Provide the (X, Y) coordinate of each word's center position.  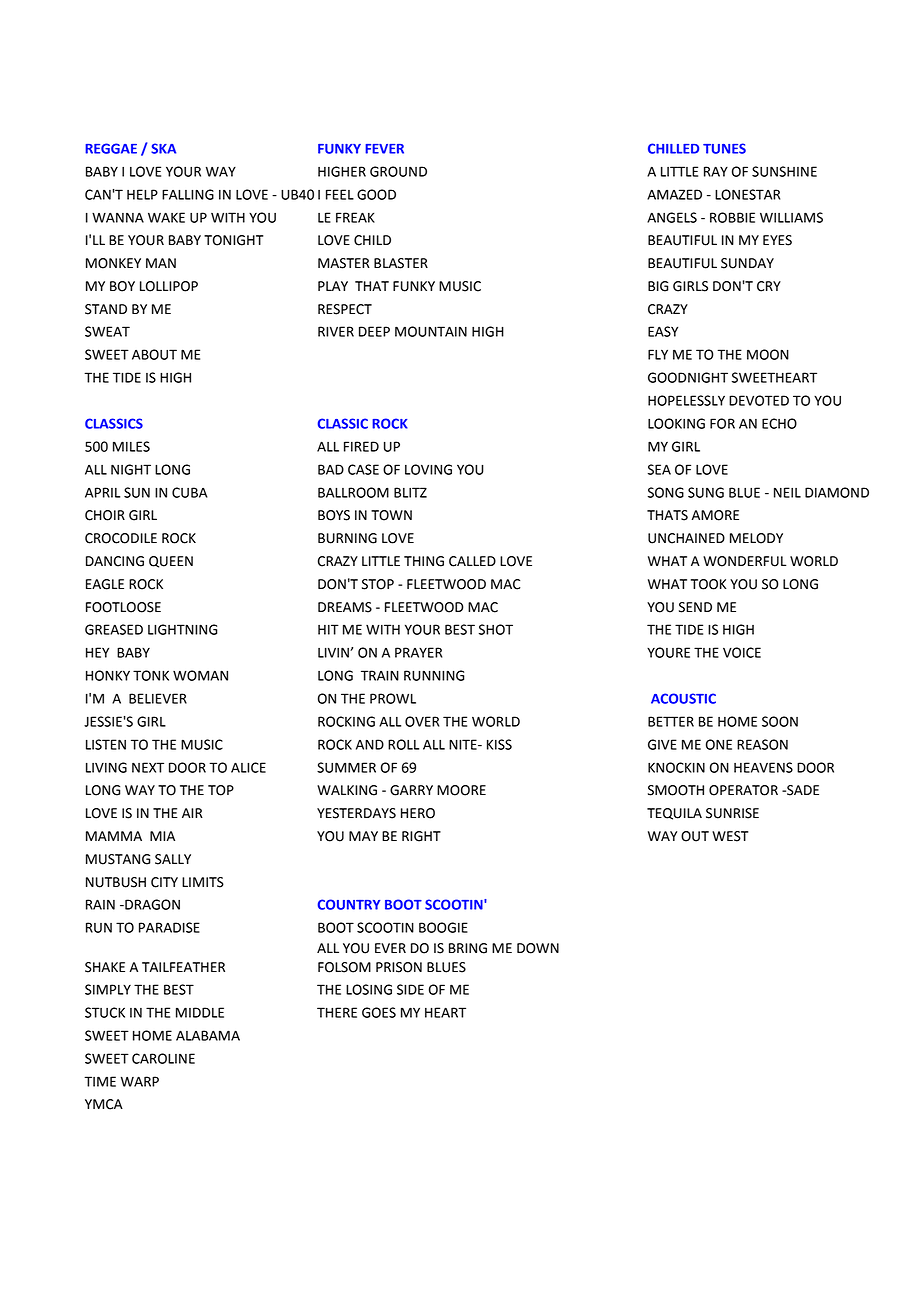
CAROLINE (163, 1058)
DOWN (538, 948)
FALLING (188, 194)
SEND (695, 607)
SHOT (496, 629)
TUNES (724, 148)
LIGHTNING (183, 629)
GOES (379, 1012)
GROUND (398, 171)
